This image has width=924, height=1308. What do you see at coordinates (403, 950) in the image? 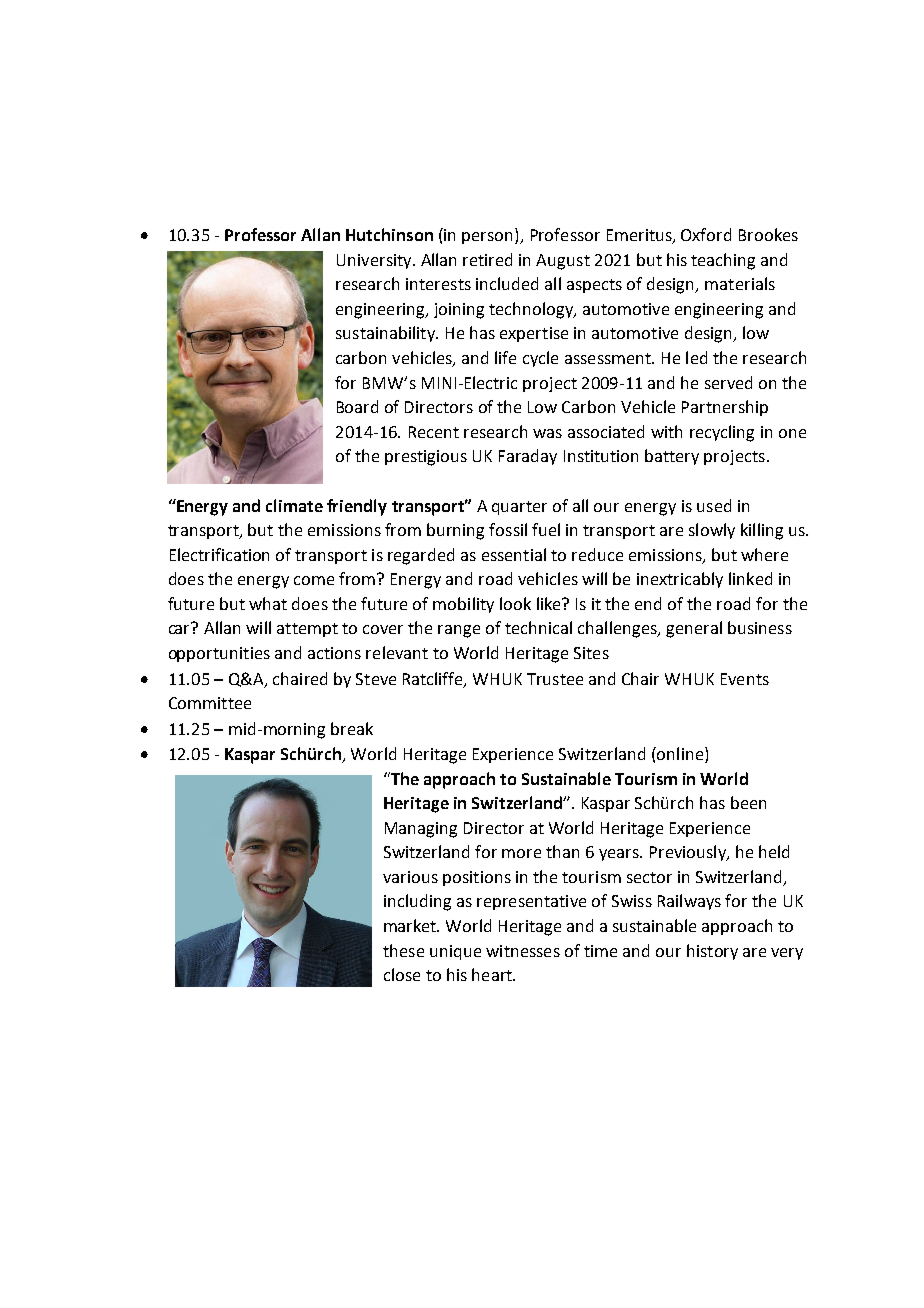
I see `these` at bounding box center [403, 950].
